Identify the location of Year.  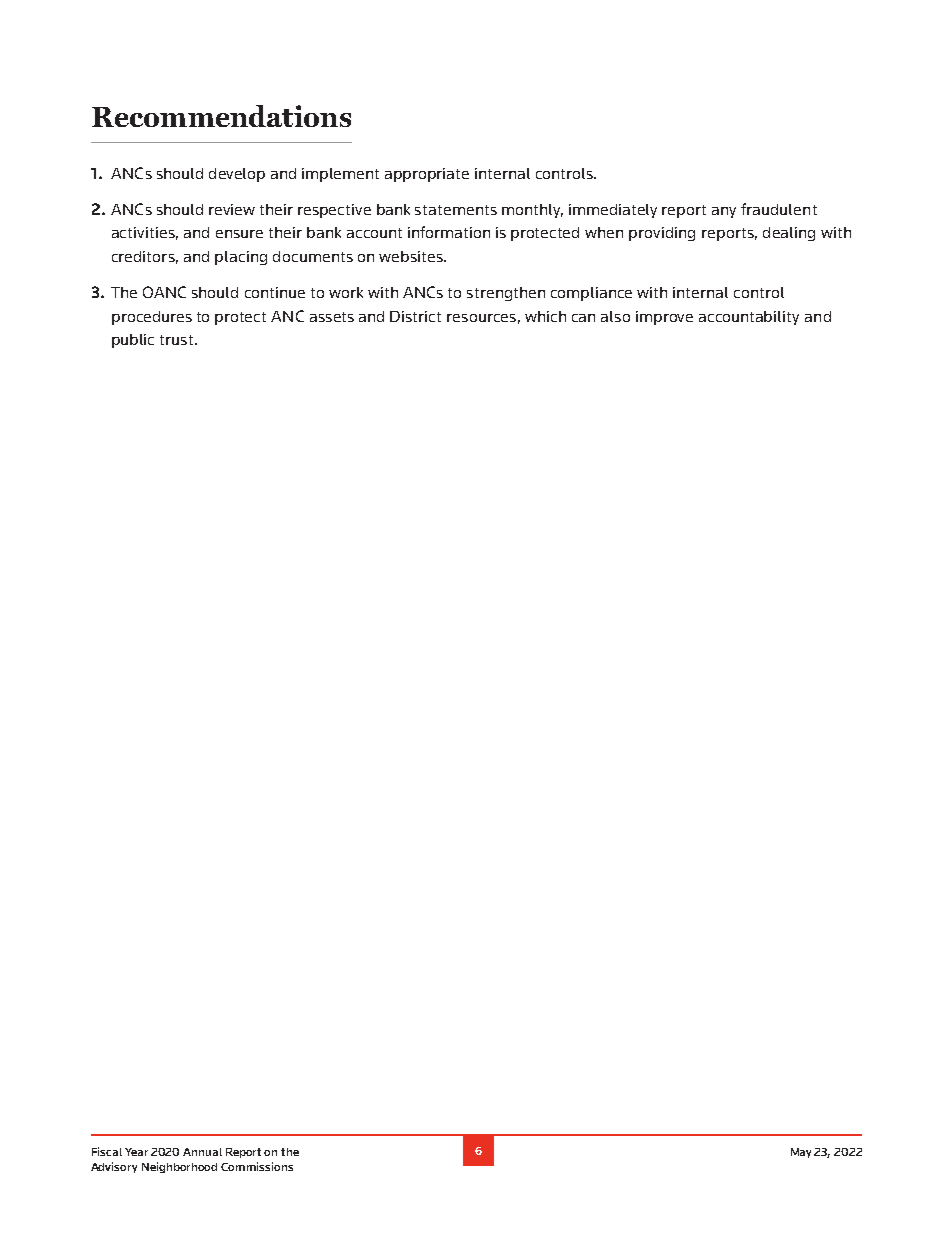
(136, 1152).
